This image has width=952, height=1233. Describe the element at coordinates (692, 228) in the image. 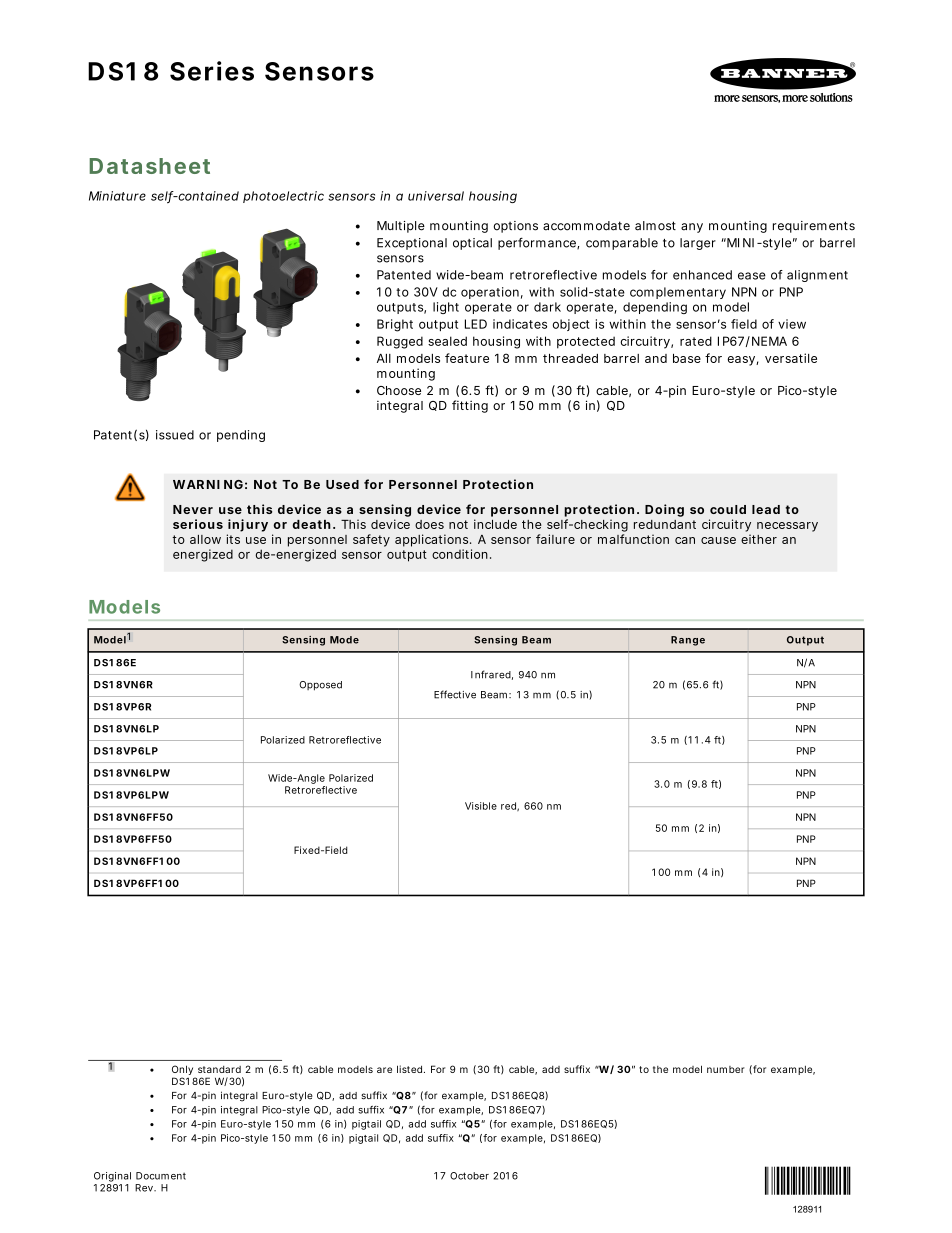

I see `any` at that location.
